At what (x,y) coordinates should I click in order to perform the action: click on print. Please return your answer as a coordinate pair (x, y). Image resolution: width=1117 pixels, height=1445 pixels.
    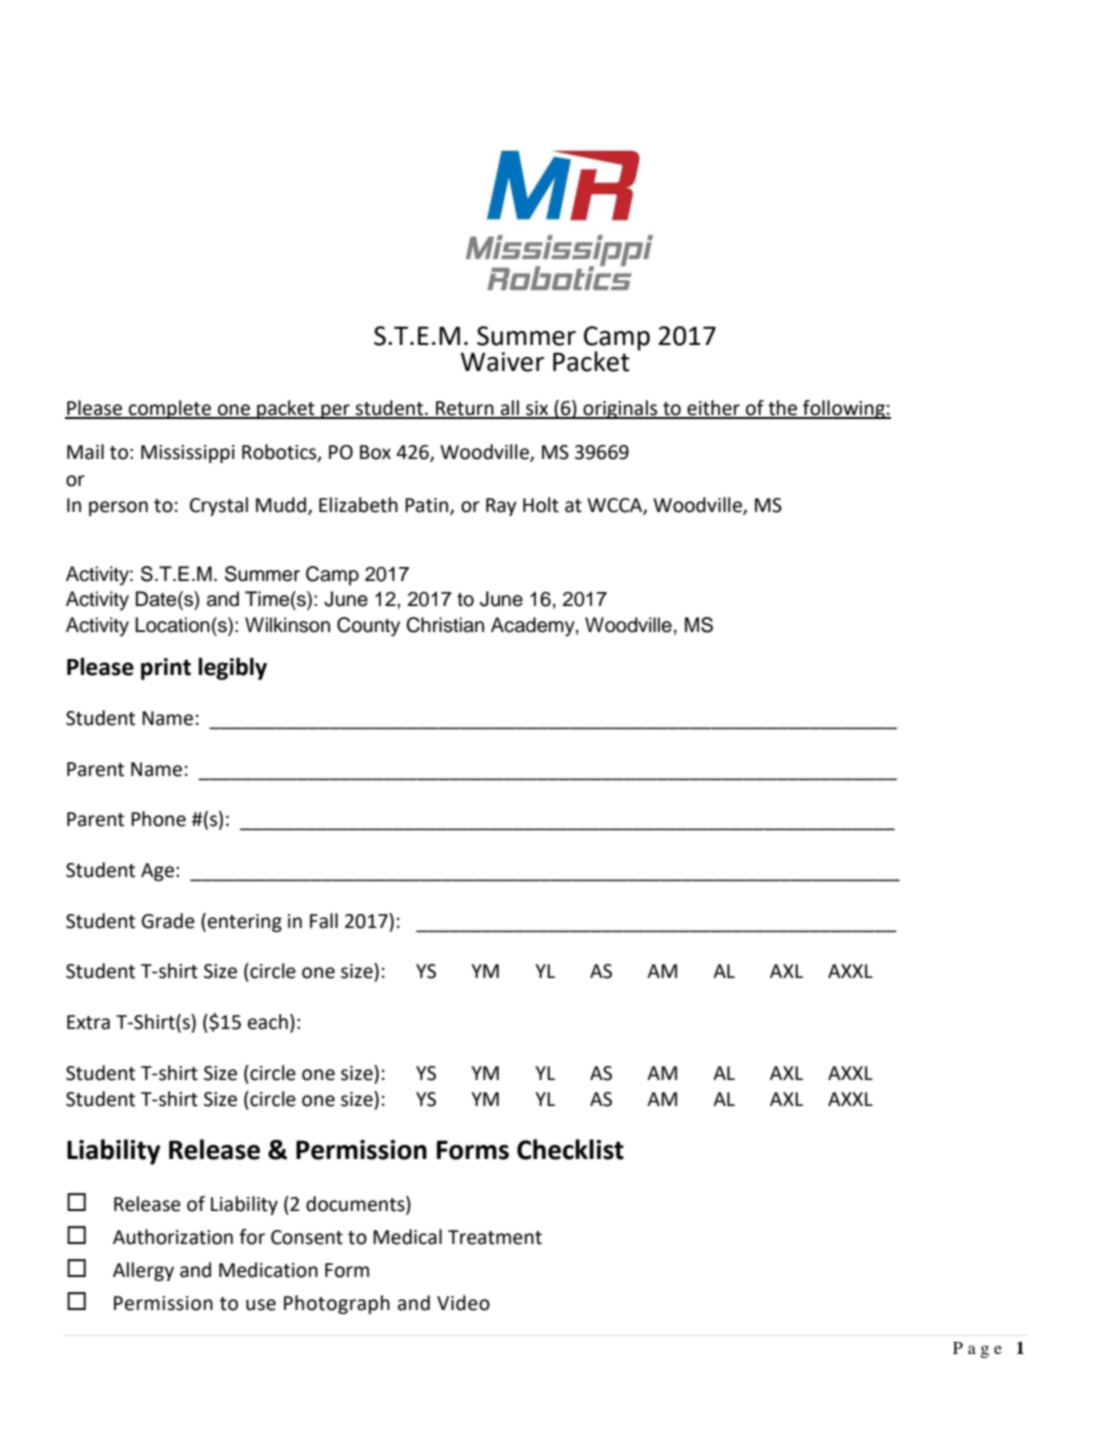
    Looking at the image, I should click on (166, 669).
